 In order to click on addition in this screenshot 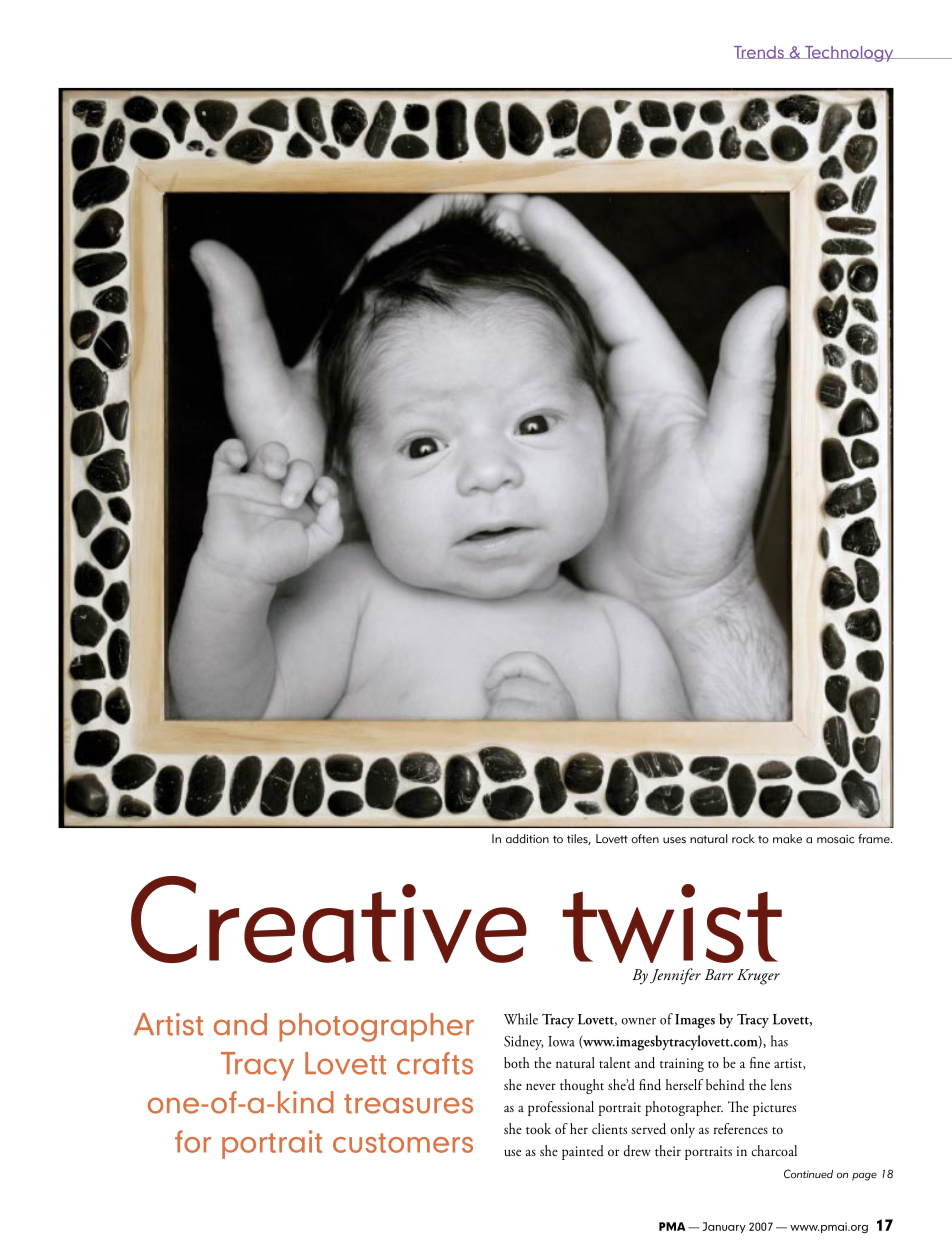, I will do `click(527, 839)`.
